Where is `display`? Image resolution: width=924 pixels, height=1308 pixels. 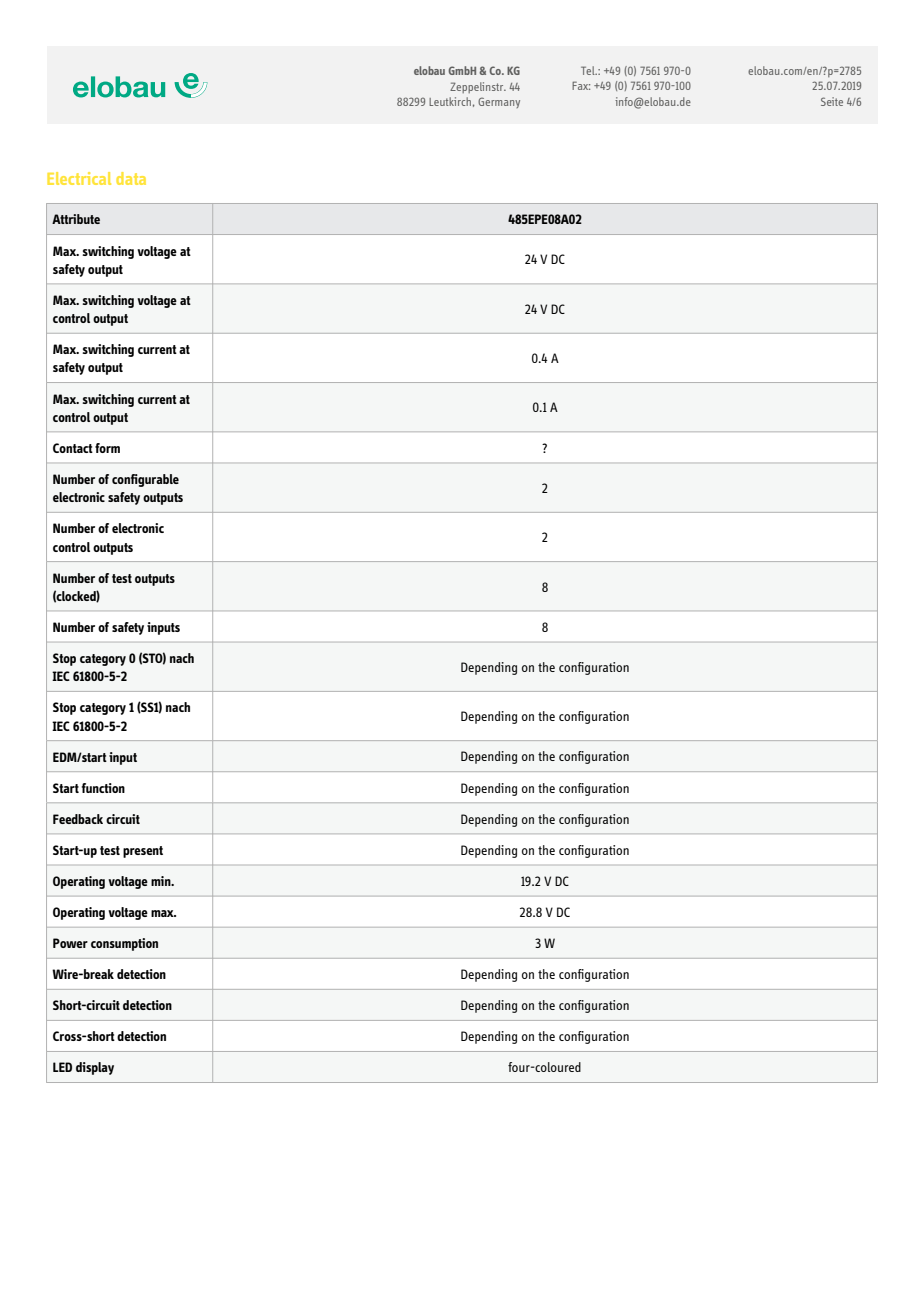 display is located at coordinates (95, 1068).
